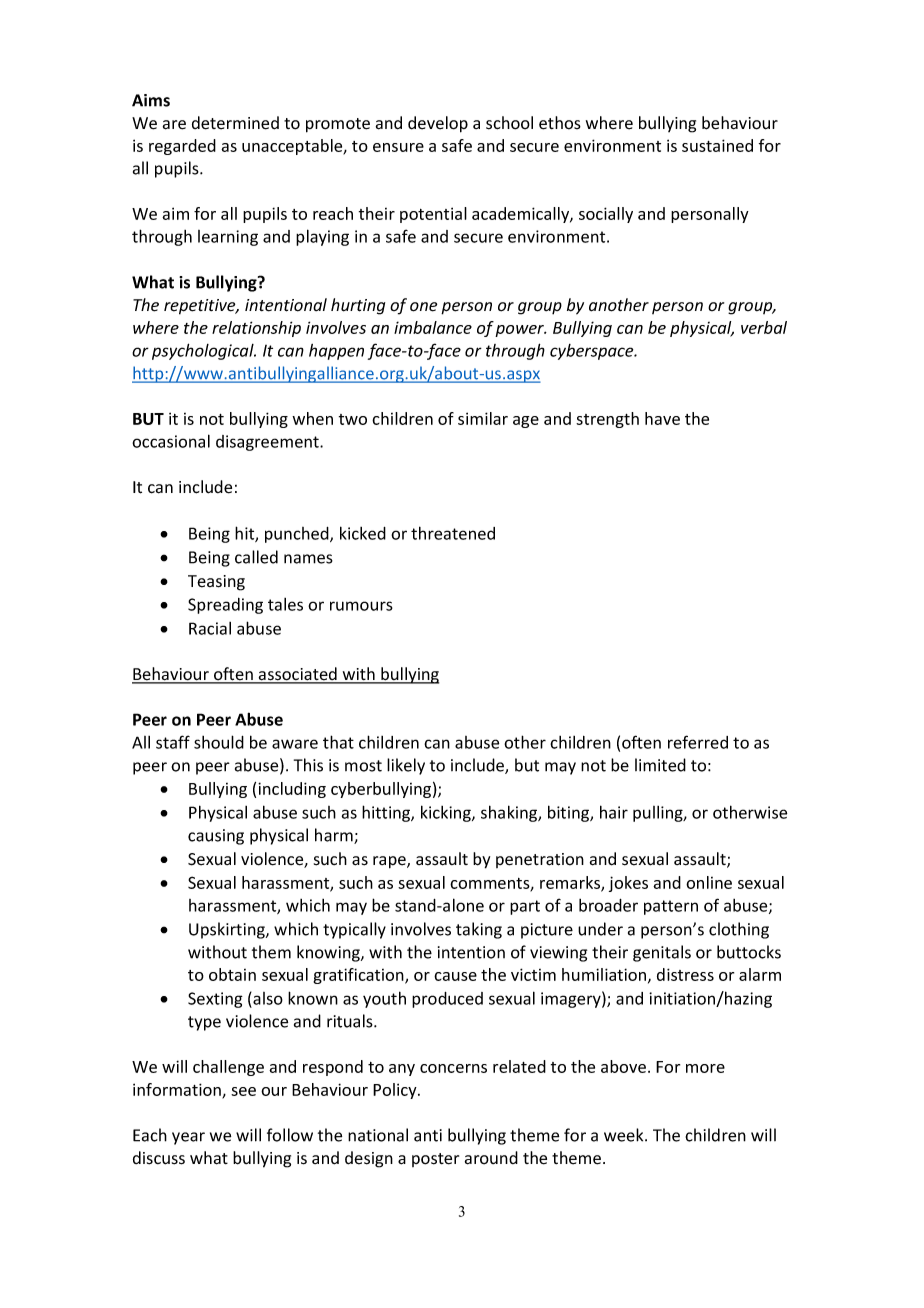 This screenshot has width=924, height=1308. Describe the element at coordinates (479, 930) in the screenshot. I see `taking` at that location.
